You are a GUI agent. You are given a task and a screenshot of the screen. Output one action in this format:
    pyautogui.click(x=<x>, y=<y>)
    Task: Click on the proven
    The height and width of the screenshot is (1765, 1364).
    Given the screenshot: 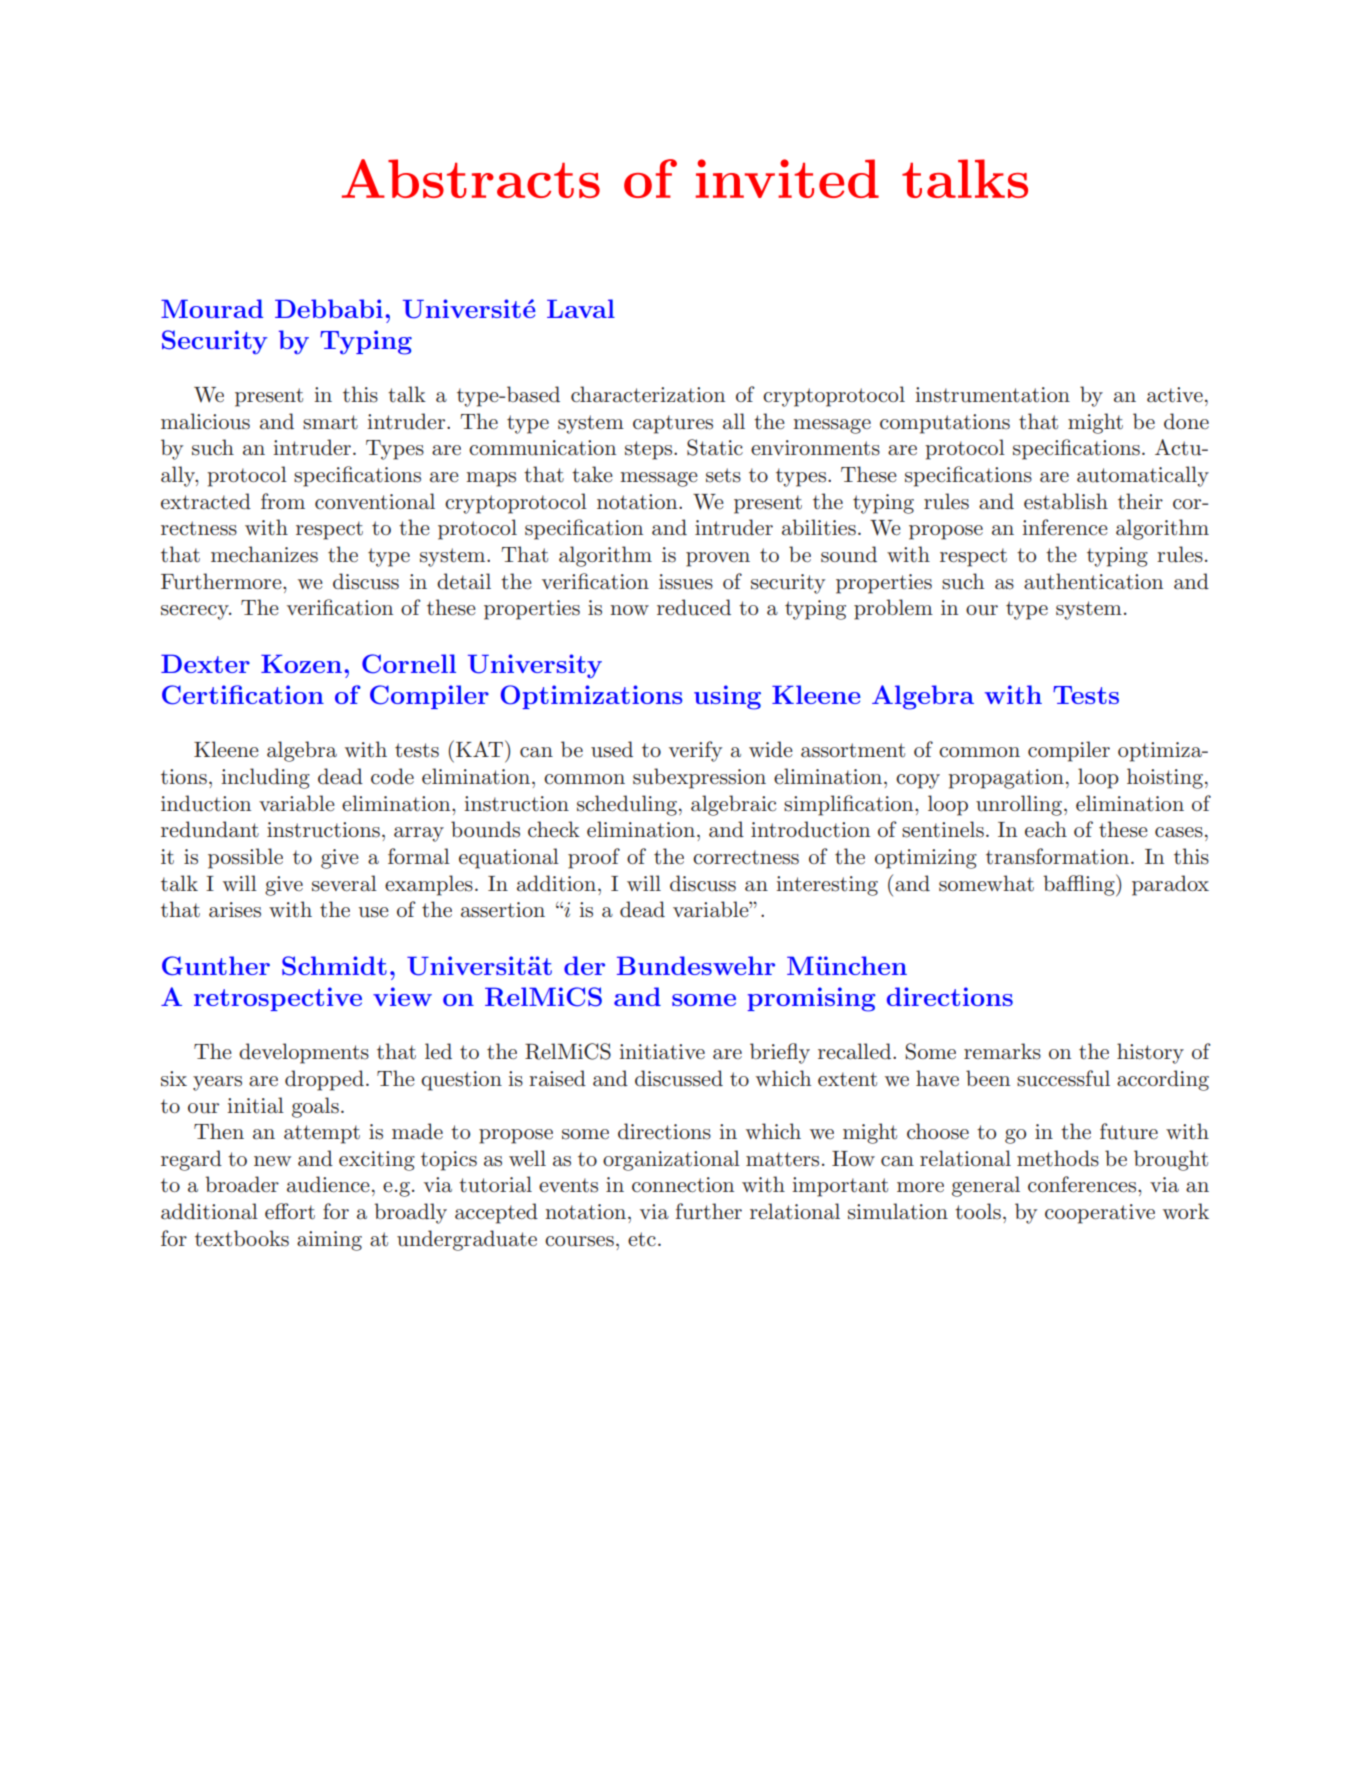 What is the action you would take?
    pyautogui.click(x=718, y=559)
